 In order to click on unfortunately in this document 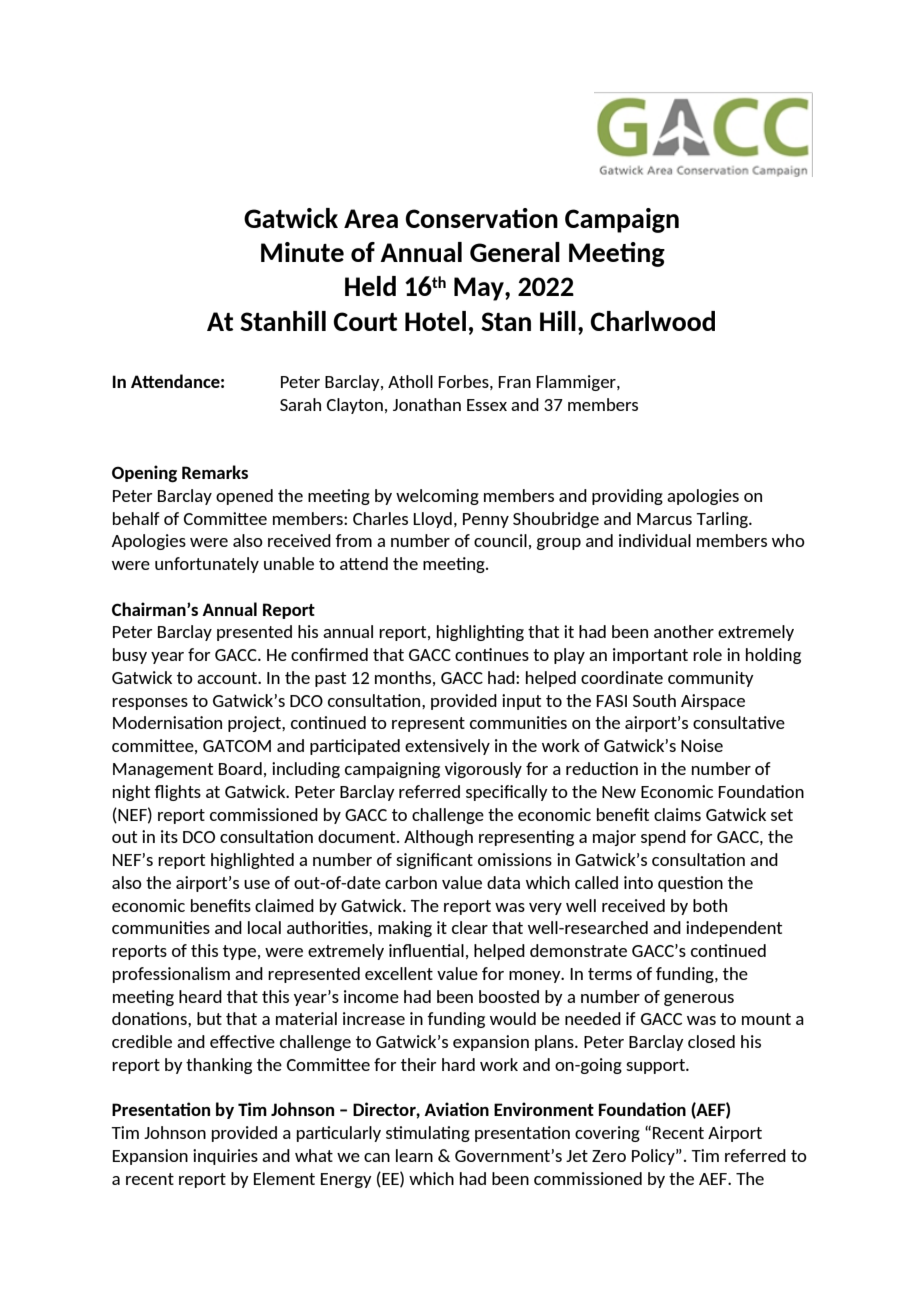, I will do `click(207, 565)`.
